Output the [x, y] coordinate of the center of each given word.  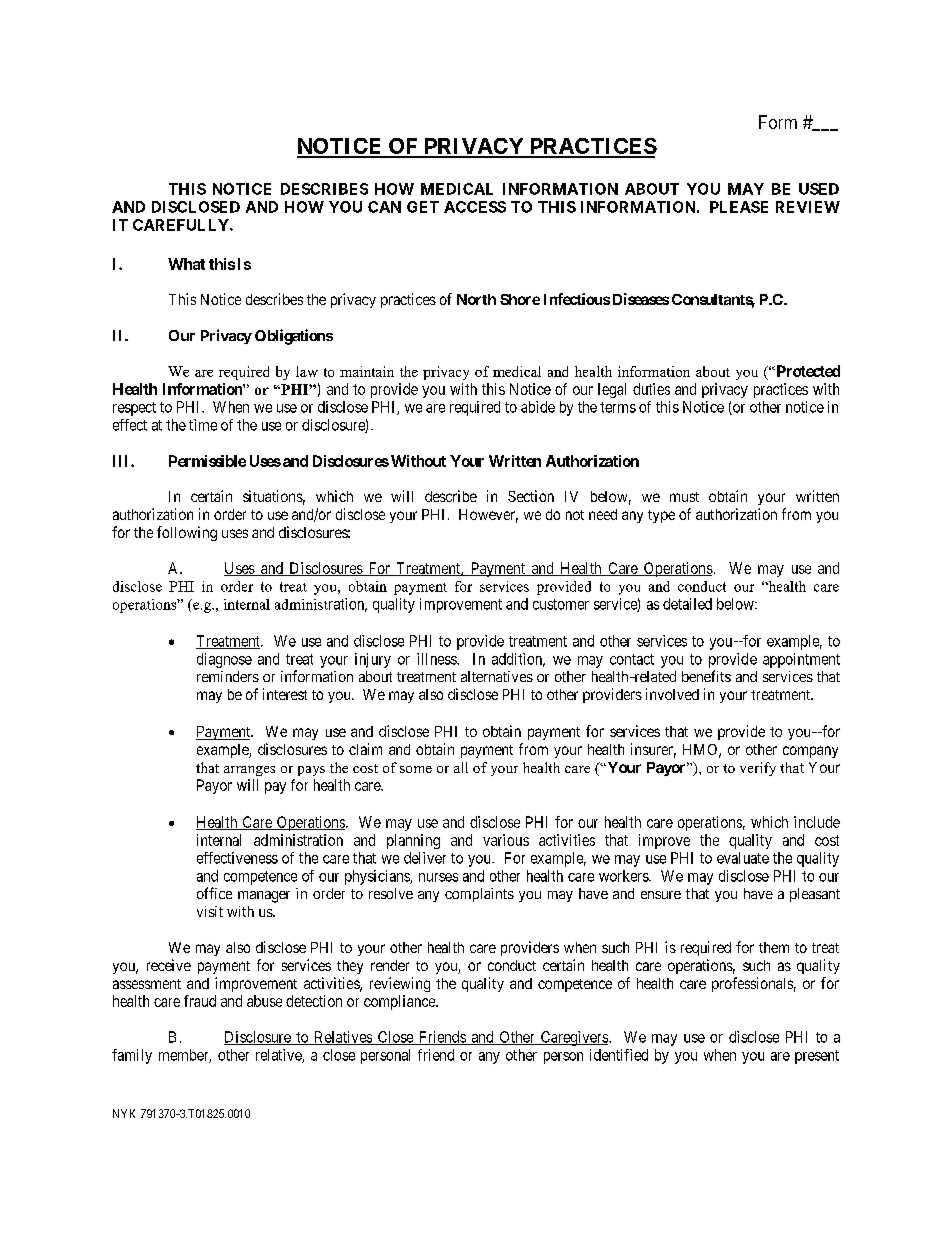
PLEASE [739, 207]
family [132, 1056]
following [187, 533]
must [684, 497]
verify [758, 769]
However [488, 516]
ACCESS [475, 207]
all [461, 767]
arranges [249, 771]
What [186, 264]
